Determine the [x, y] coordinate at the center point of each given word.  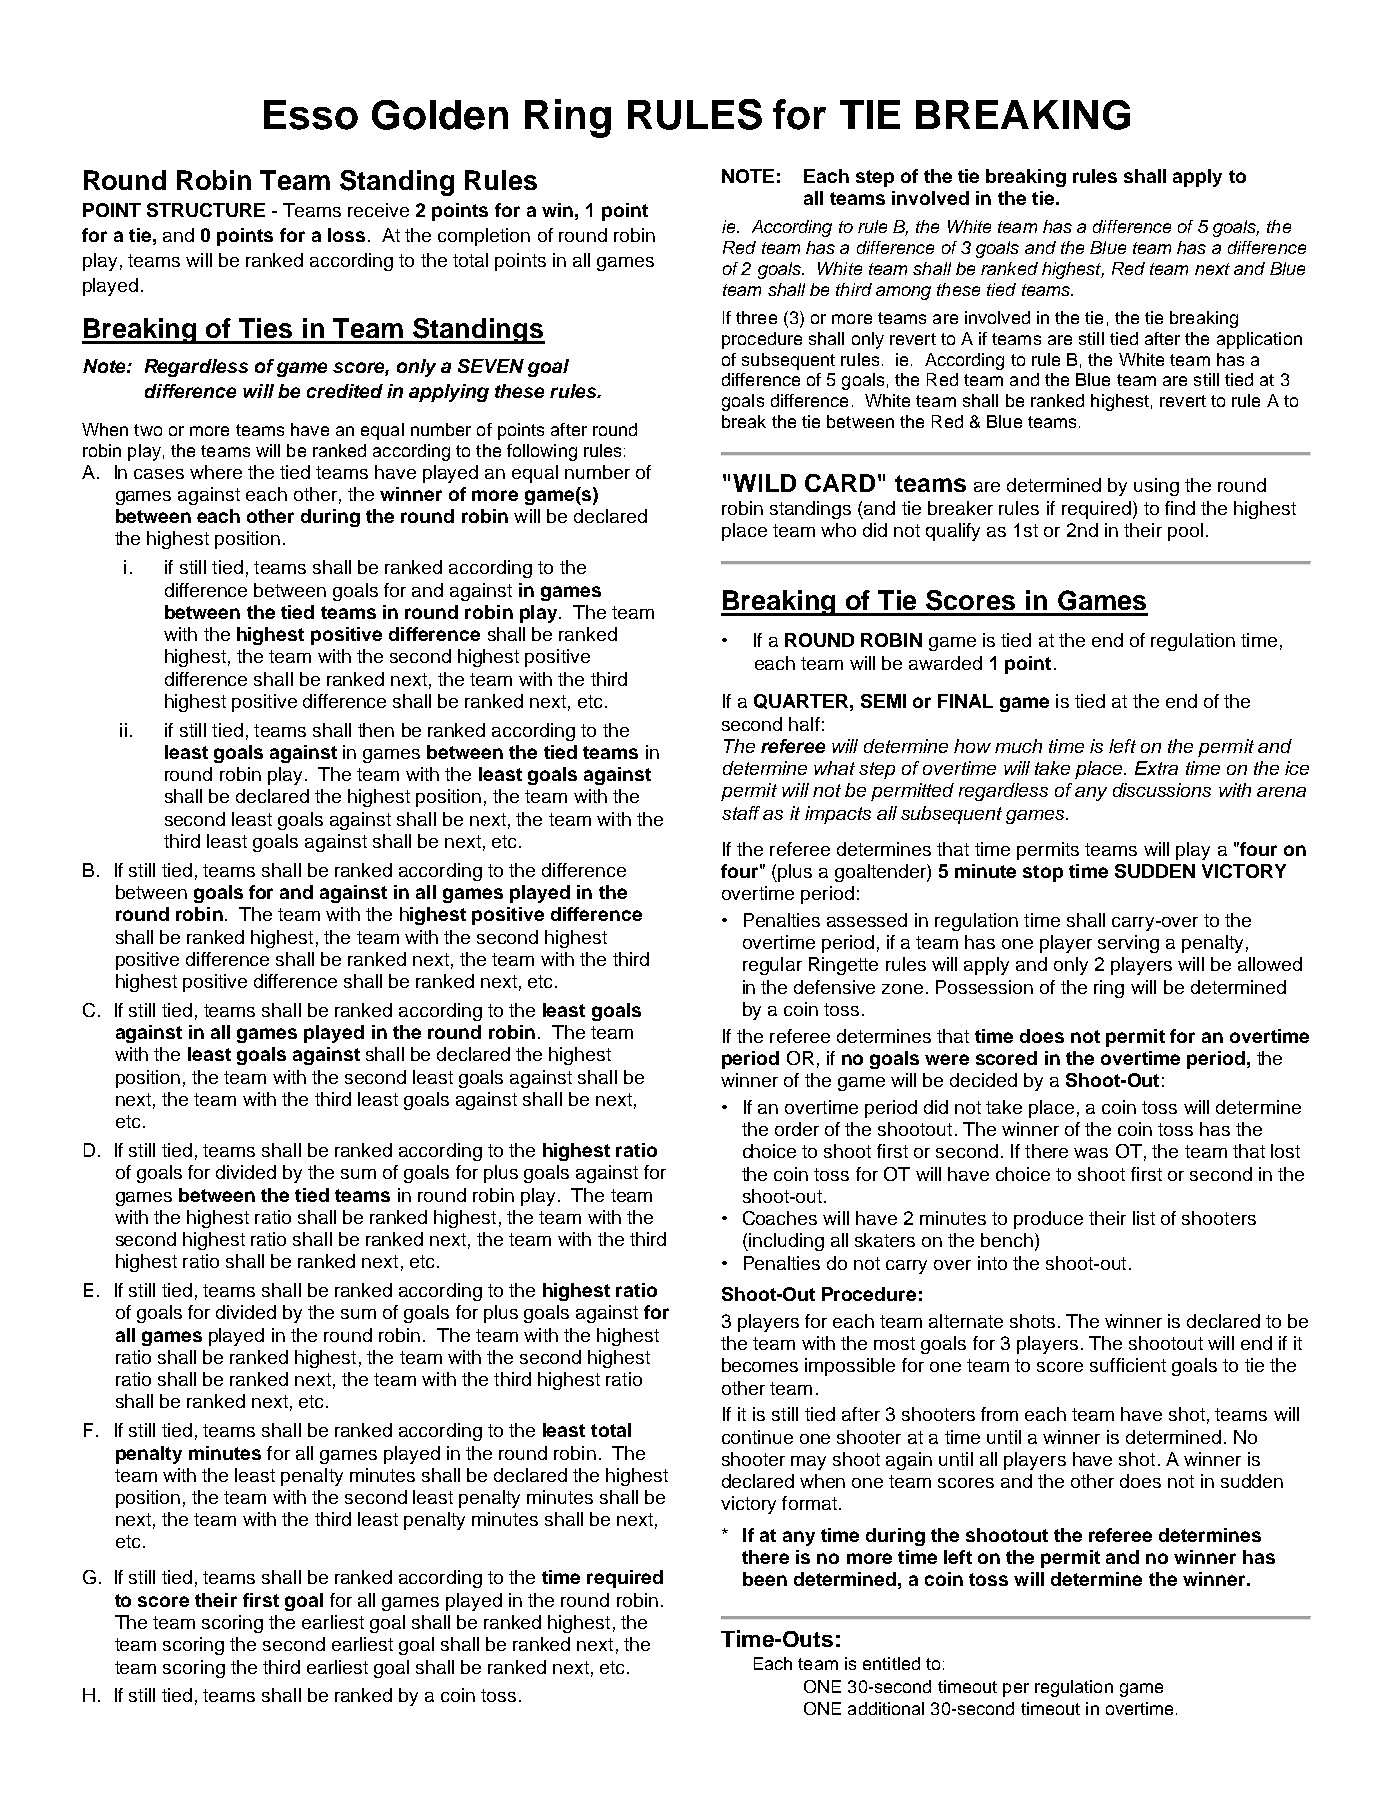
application [1259, 340]
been [765, 1579]
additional [886, 1708]
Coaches [780, 1218]
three [756, 317]
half [804, 724]
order [797, 1129]
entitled [891, 1663]
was [1091, 1153]
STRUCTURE [206, 210]
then [376, 730]
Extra [1156, 768]
